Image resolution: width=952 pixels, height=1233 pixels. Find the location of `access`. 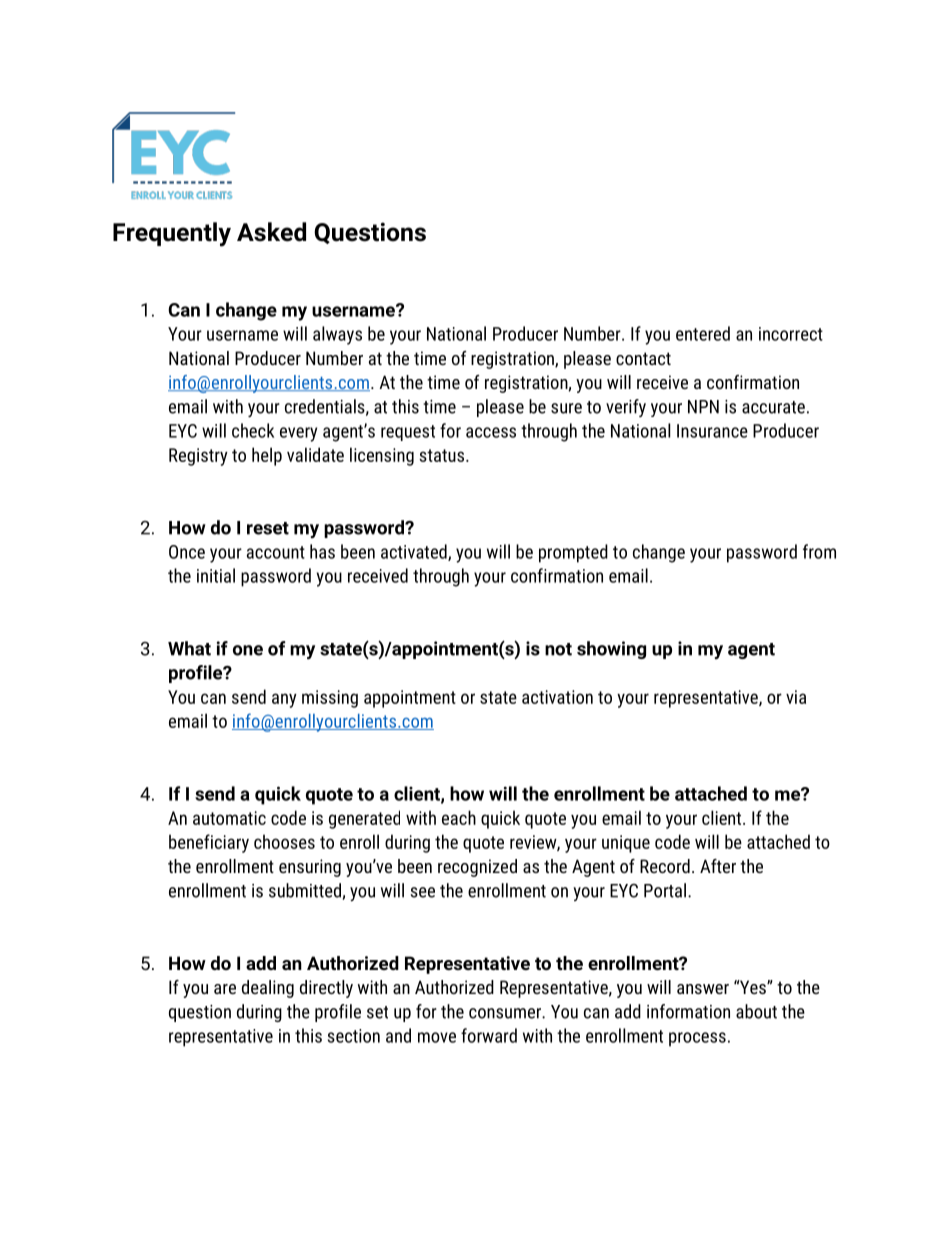

access is located at coordinates (491, 432).
